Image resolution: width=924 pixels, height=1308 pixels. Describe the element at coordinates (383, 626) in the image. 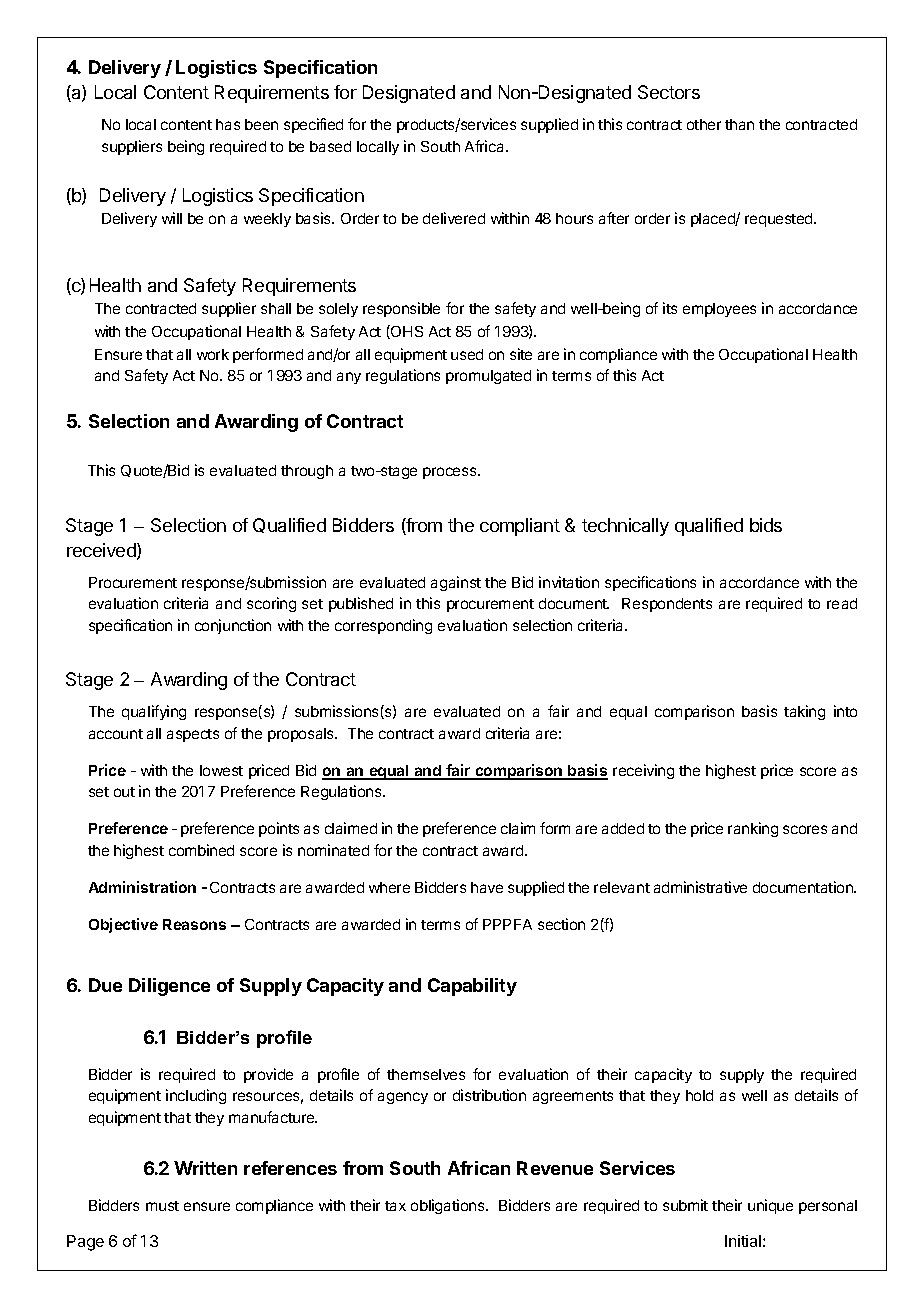

I see `corresponding` at that location.
